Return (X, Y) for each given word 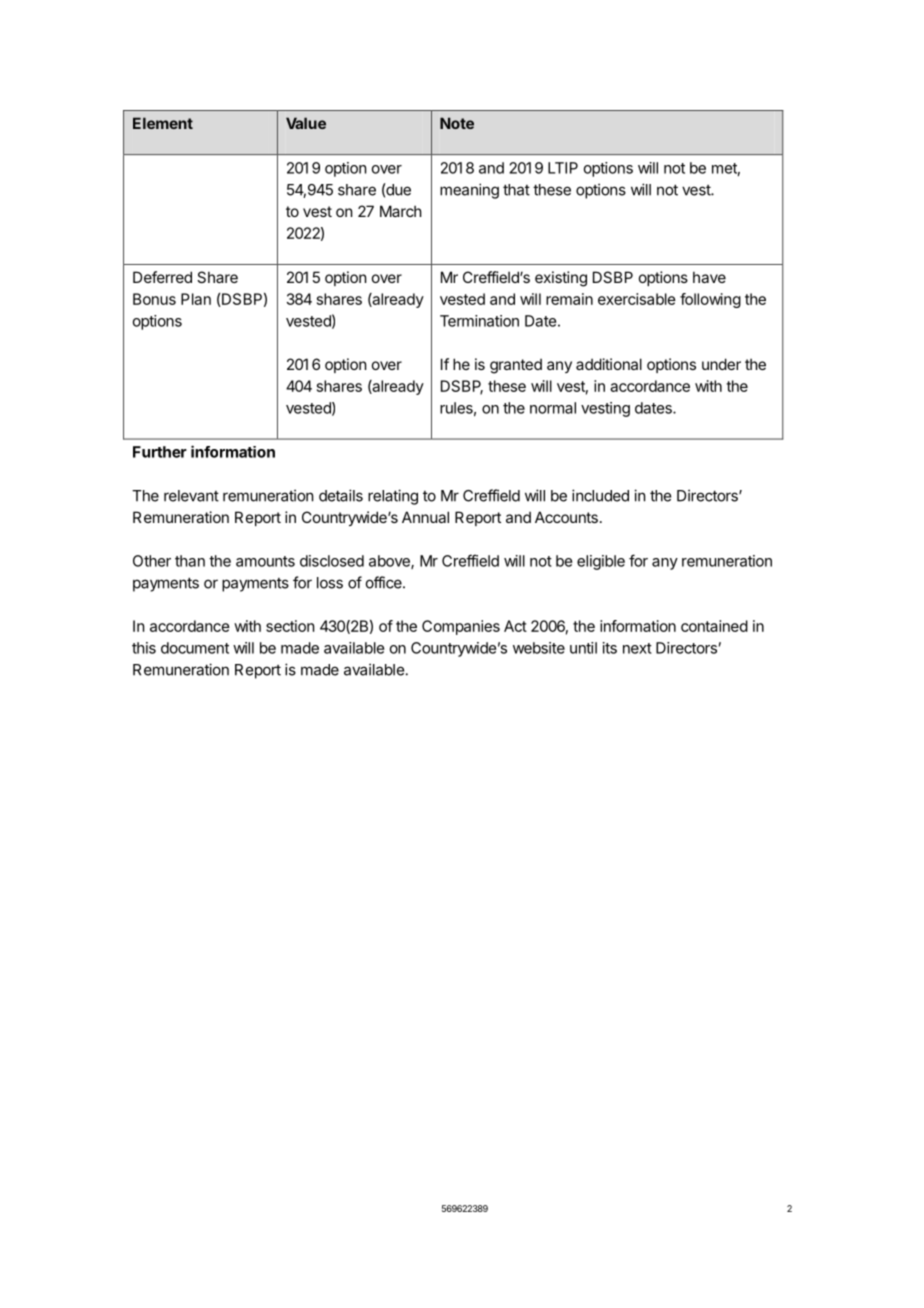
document (195, 648)
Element (163, 123)
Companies (461, 627)
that (516, 190)
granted (516, 366)
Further (160, 452)
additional (609, 364)
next (637, 648)
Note (457, 123)
